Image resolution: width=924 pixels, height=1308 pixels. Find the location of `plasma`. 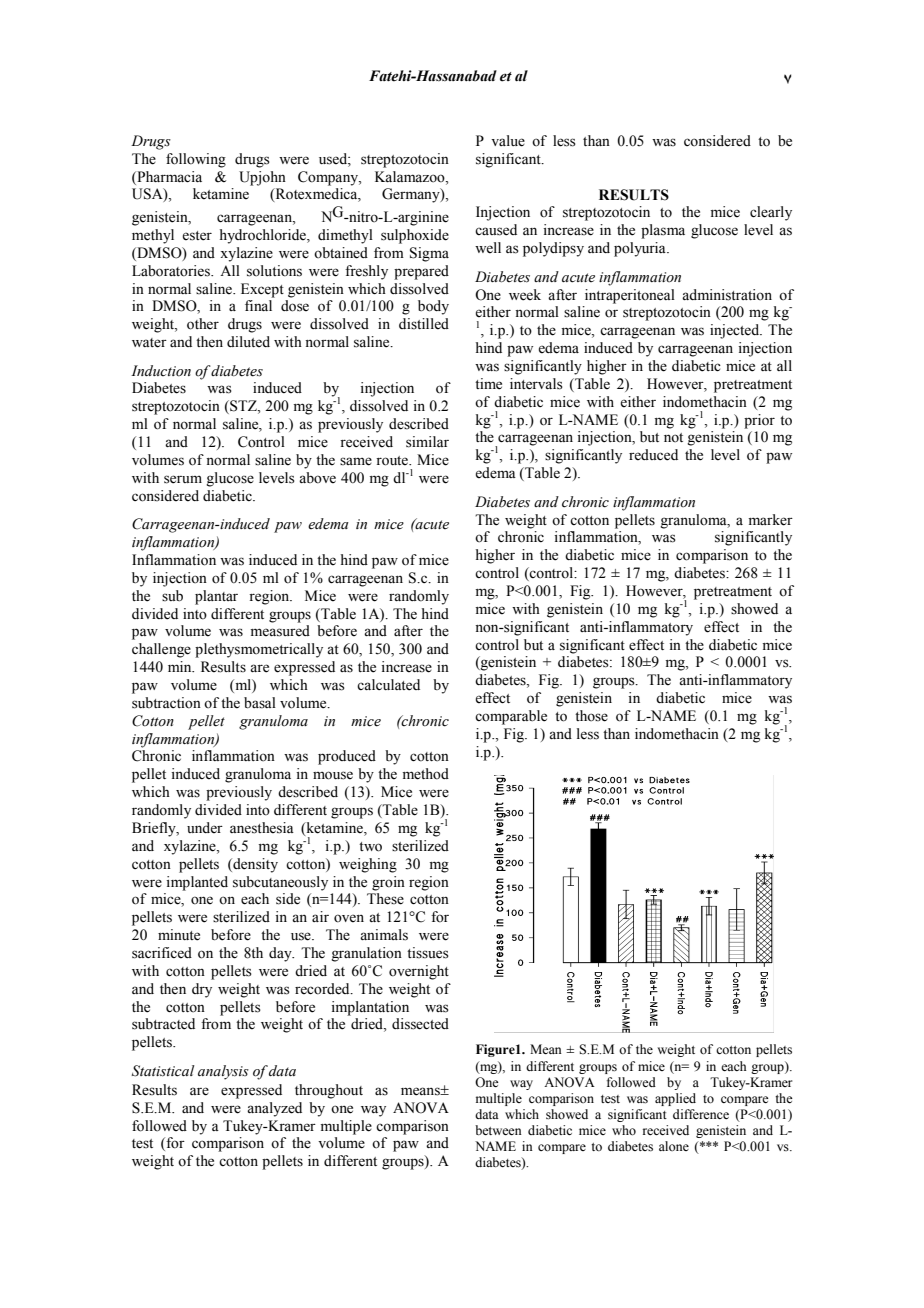

plasma is located at coordinates (663, 231).
